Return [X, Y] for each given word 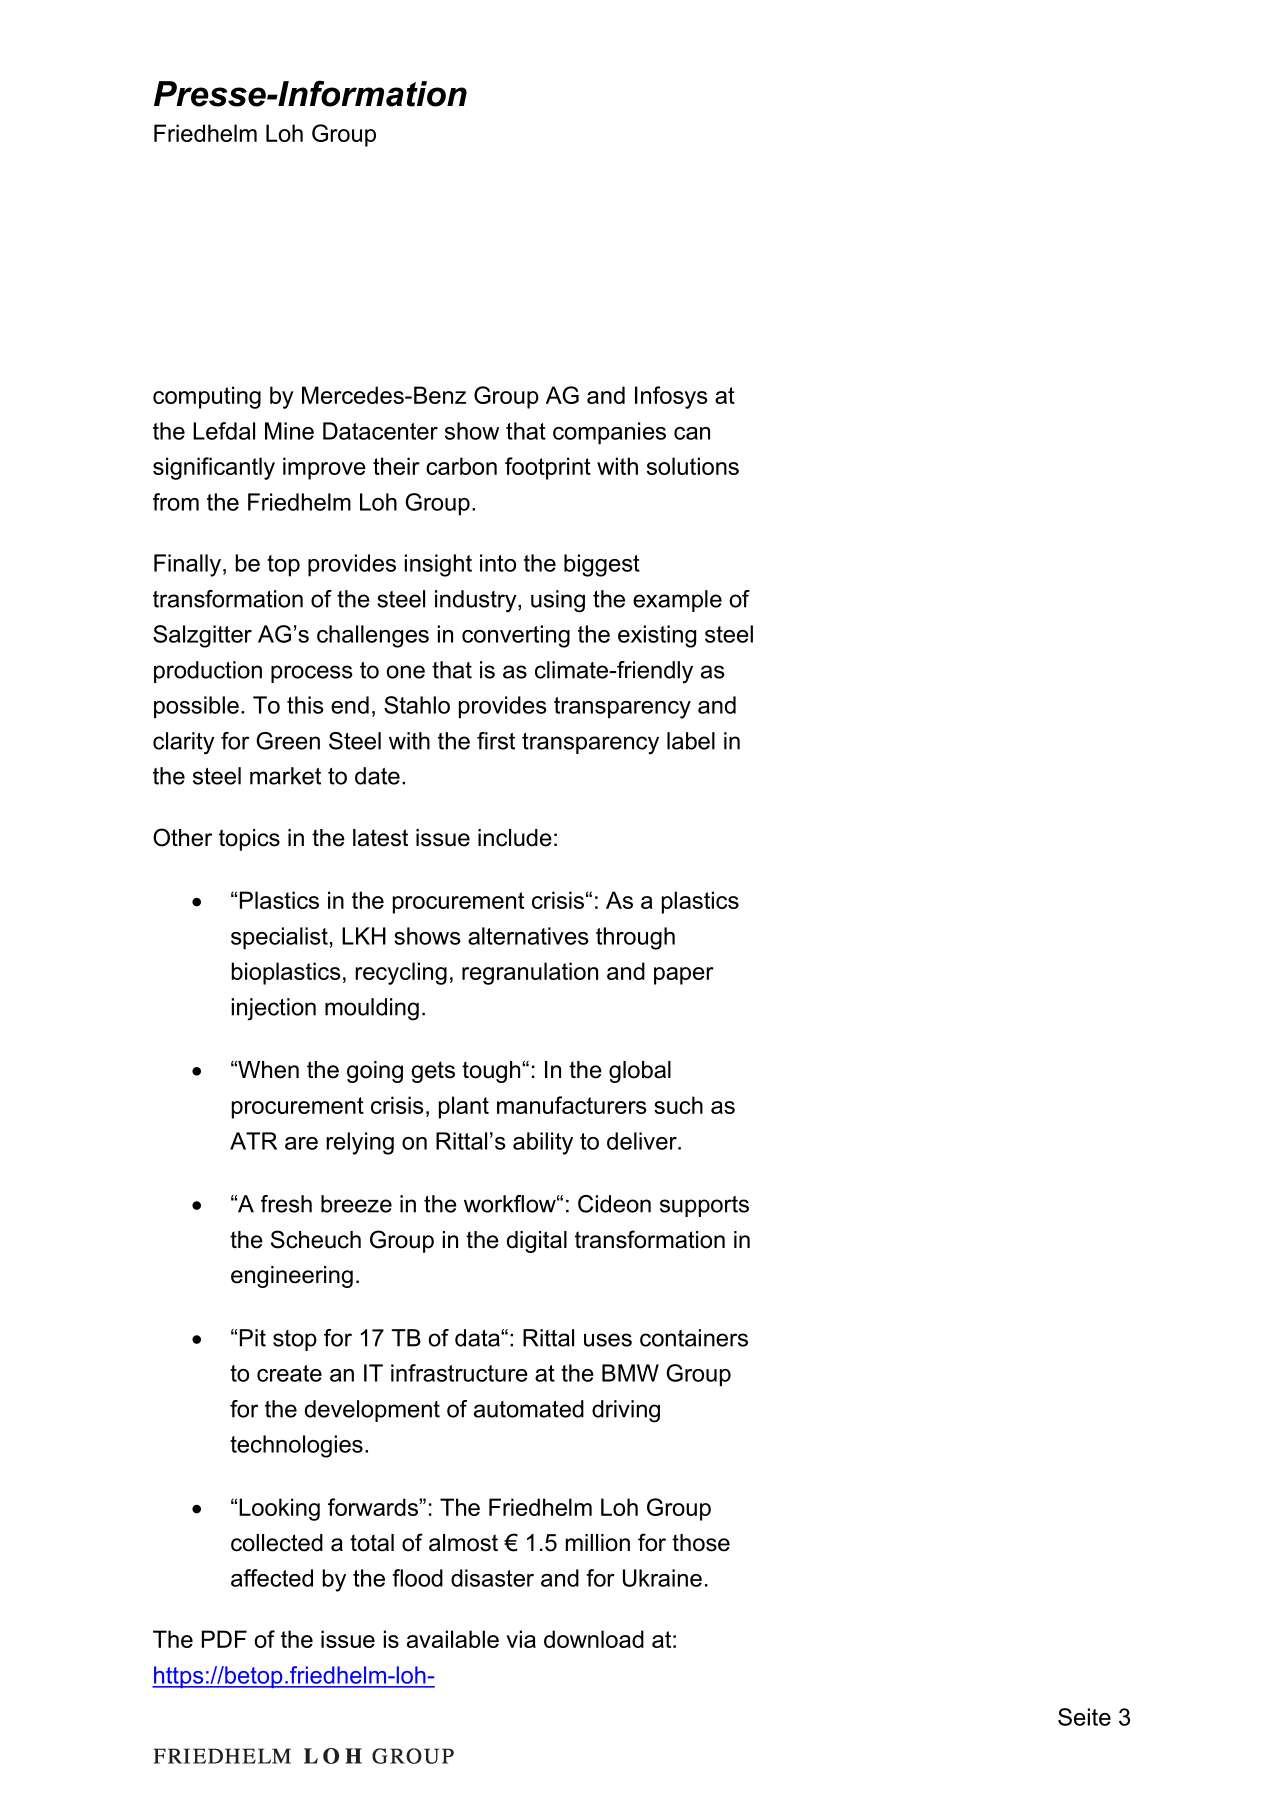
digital [537, 1242]
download [594, 1639]
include [515, 838]
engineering [292, 1277]
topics [249, 840]
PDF [224, 1639]
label [691, 741]
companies [609, 433]
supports [704, 1206]
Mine [289, 431]
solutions [693, 466]
